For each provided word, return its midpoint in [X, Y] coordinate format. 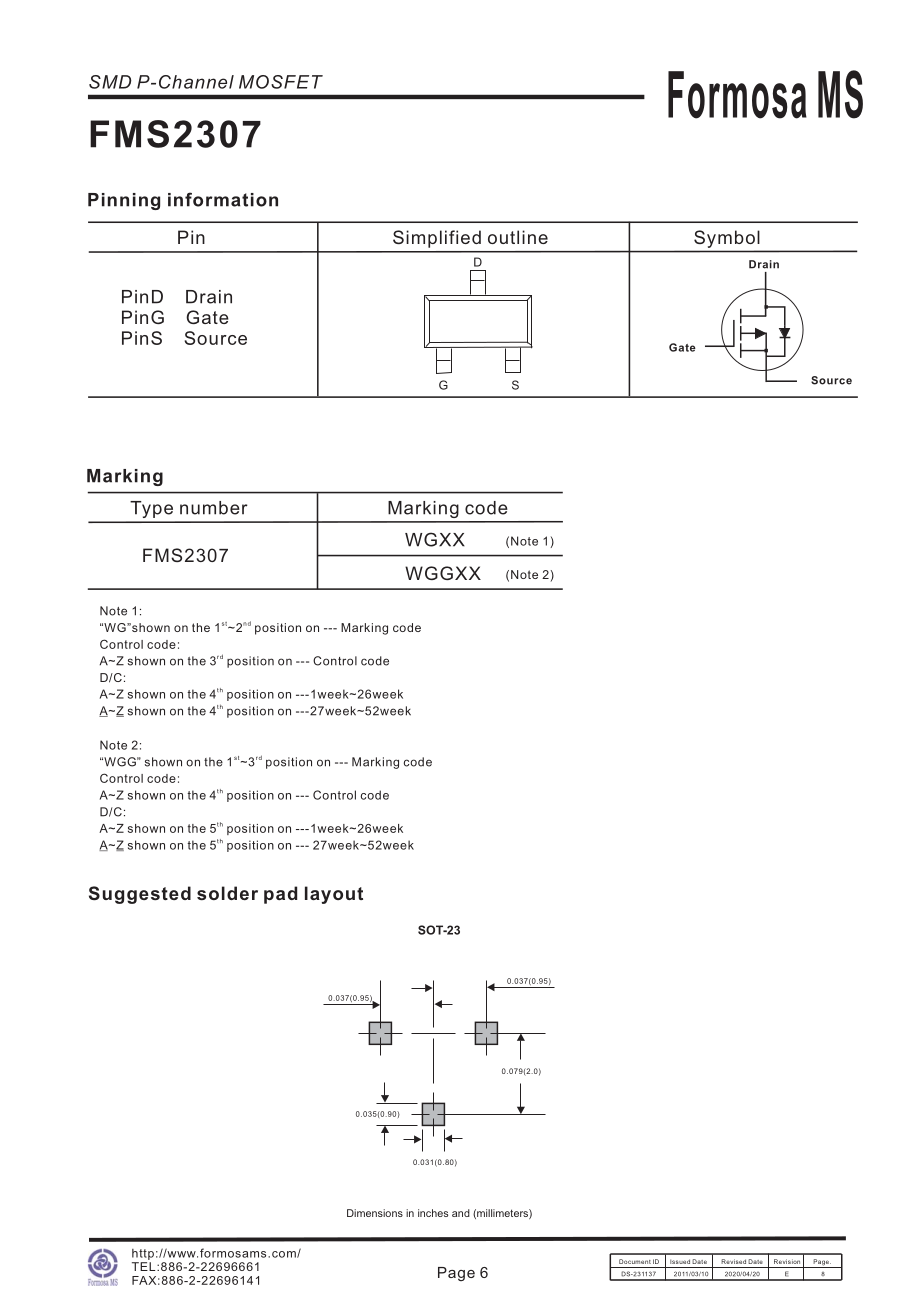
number [214, 508]
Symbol [726, 239]
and [461, 1213]
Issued [680, 1261]
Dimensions [375, 1213]
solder [227, 893]
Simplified [437, 239]
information [223, 199]
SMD [110, 82]
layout [334, 895]
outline [518, 237]
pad [280, 895]
